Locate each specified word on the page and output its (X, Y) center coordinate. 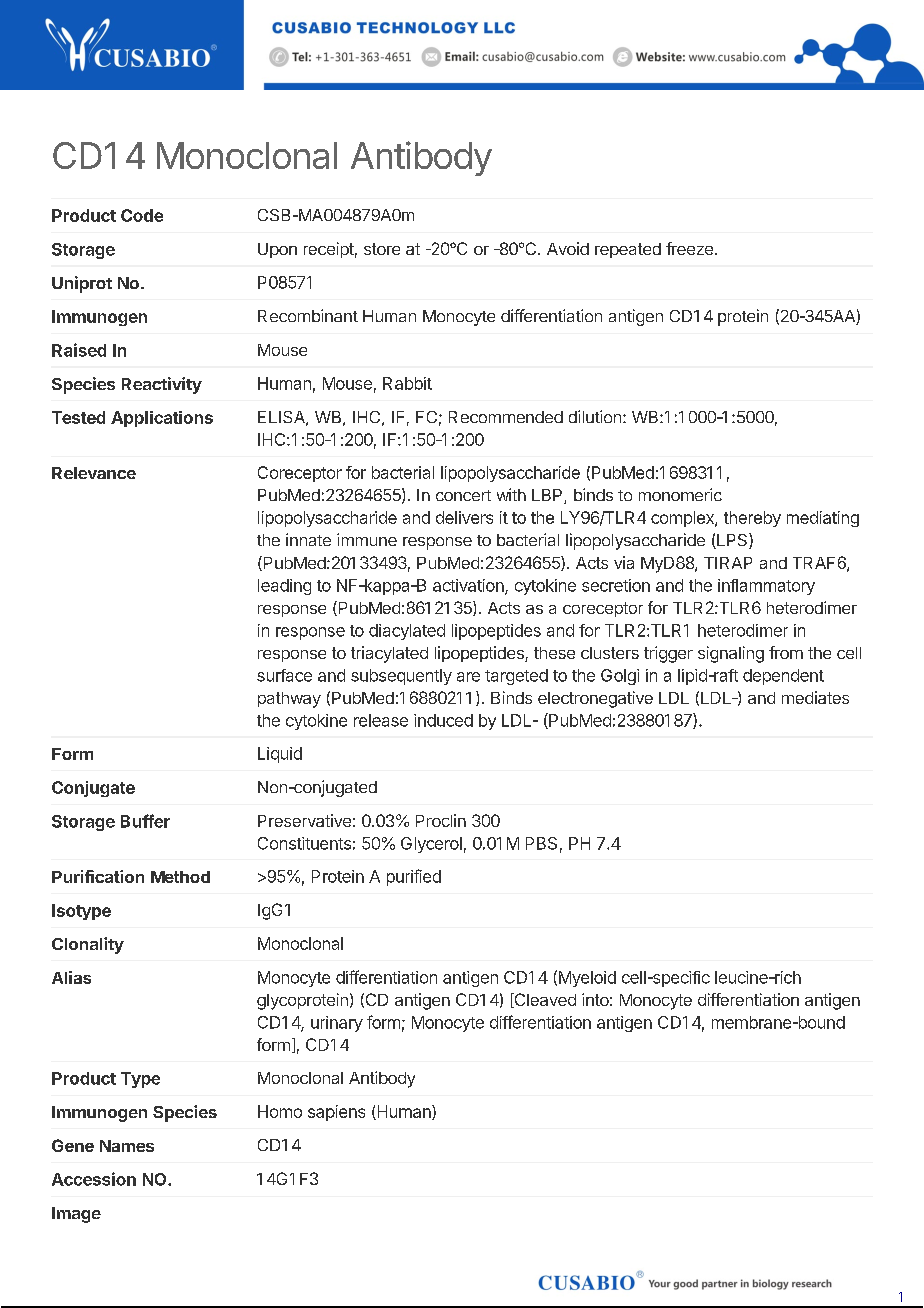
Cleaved (544, 1000)
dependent (783, 677)
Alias (71, 977)
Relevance (94, 473)
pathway (289, 700)
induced (443, 720)
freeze (689, 248)
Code (142, 215)
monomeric (680, 494)
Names (127, 1146)
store (382, 249)
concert (463, 495)
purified (414, 877)
